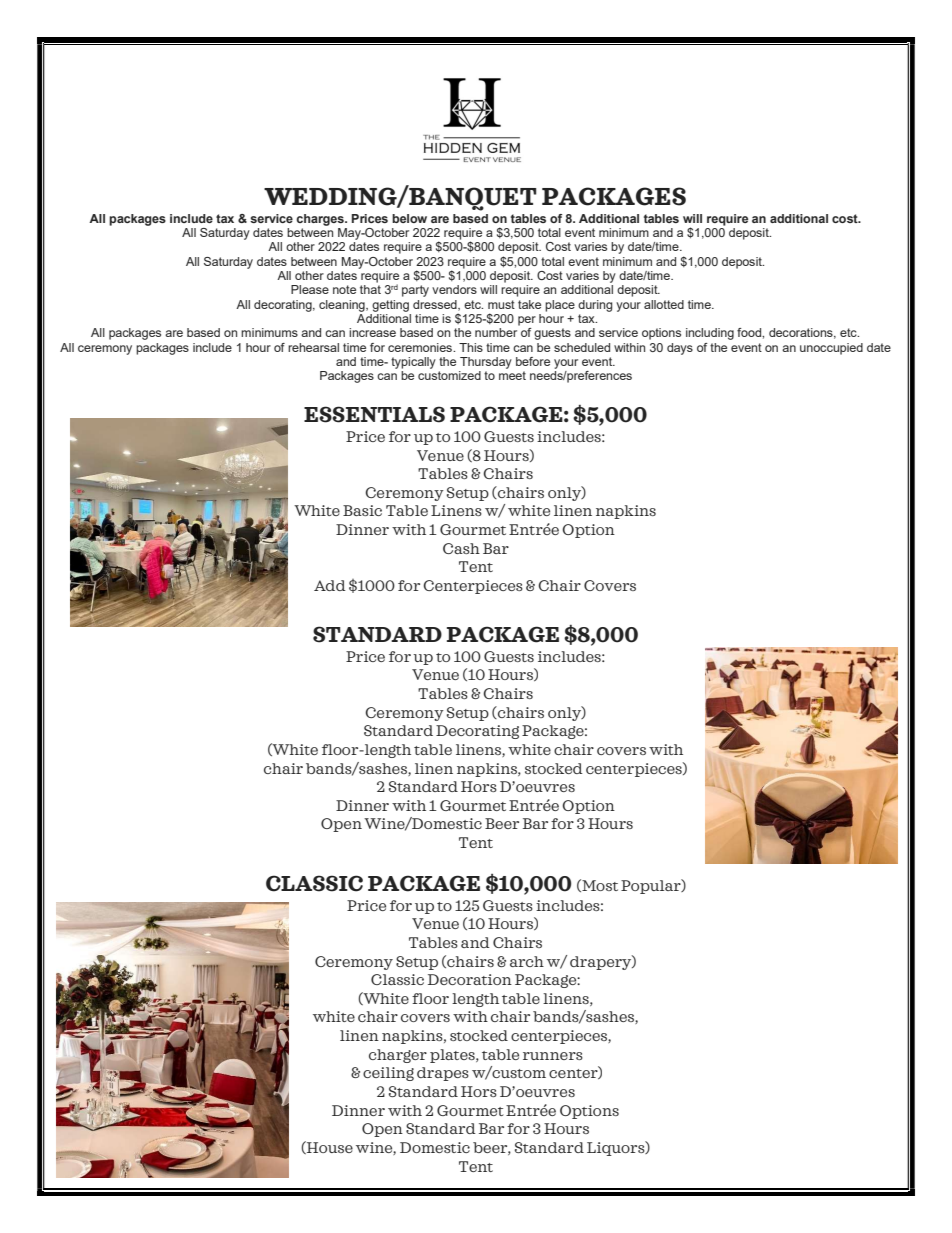 This page has width=952, height=1233. Describe the element at coordinates (362, 510) in the page. I see `Basic` at that location.
